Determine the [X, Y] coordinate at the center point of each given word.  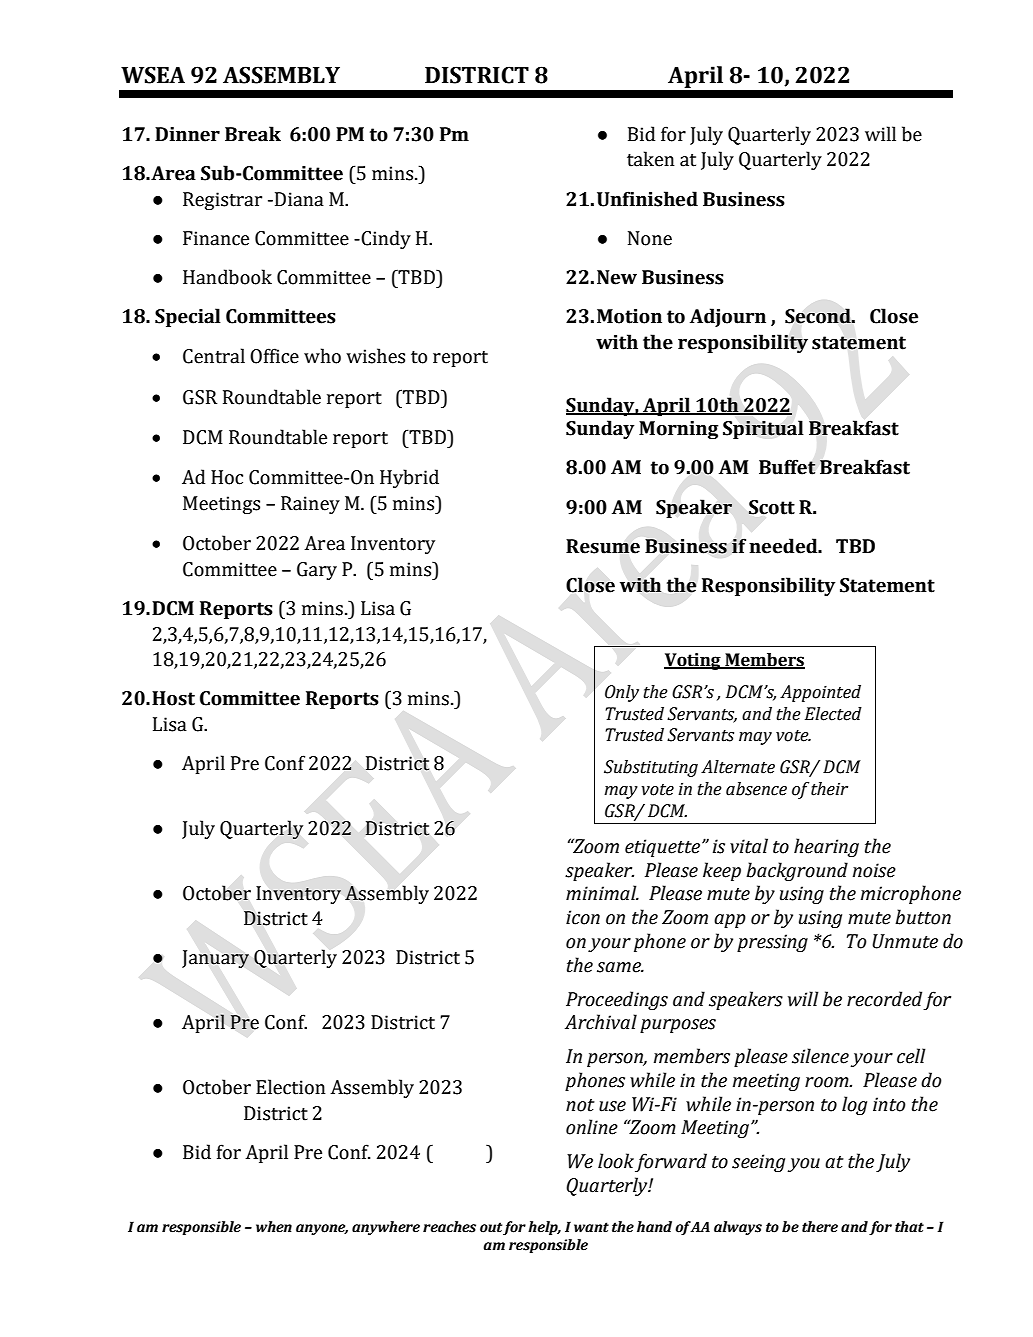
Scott [771, 507]
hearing [826, 847]
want [591, 1227]
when [274, 1227]
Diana [299, 199]
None [650, 238]
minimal [602, 893]
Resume [603, 546]
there [820, 1227]
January [215, 959]
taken [651, 159]
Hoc [227, 477]
